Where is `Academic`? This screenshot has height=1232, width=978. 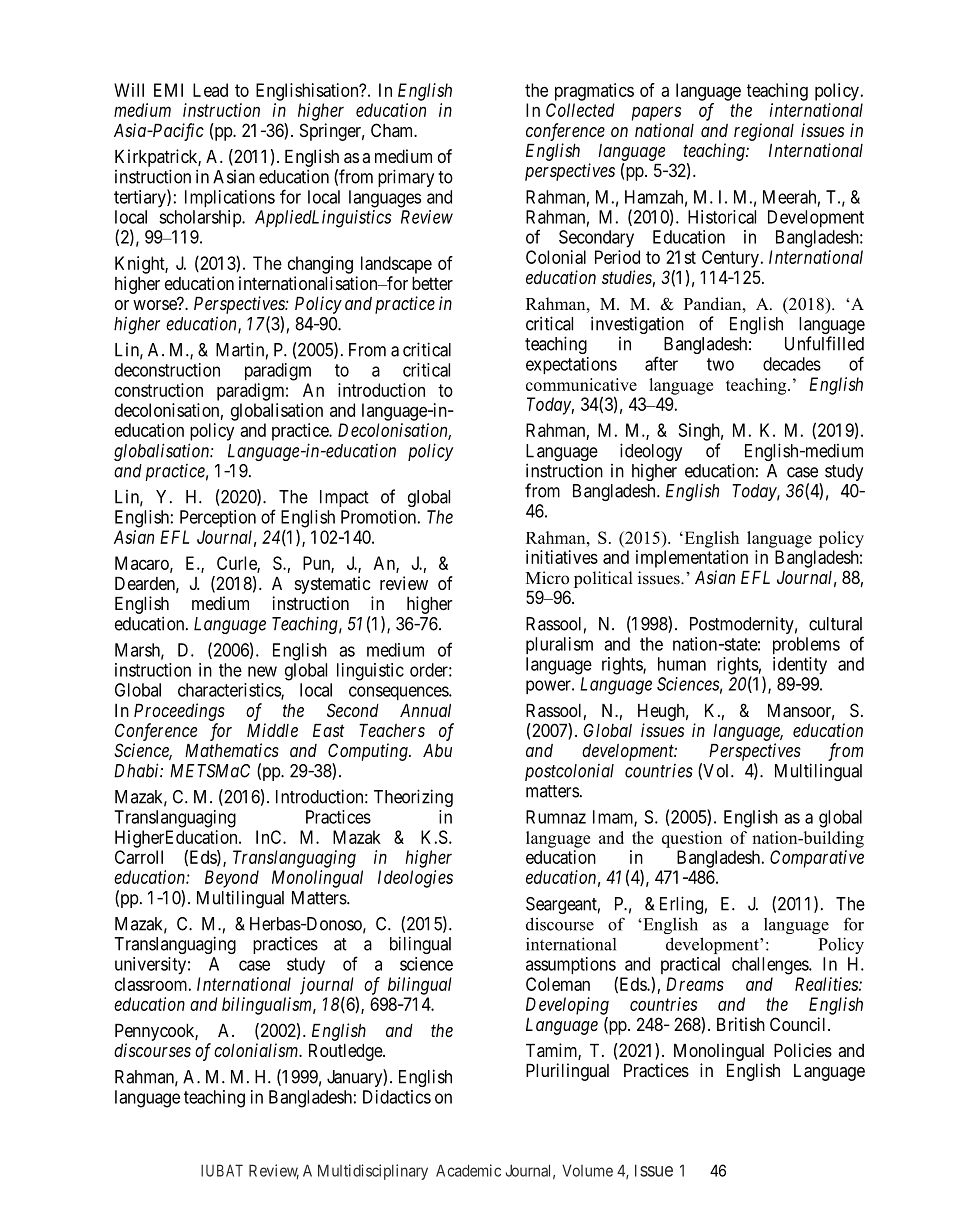
Academic is located at coordinates (468, 1170).
